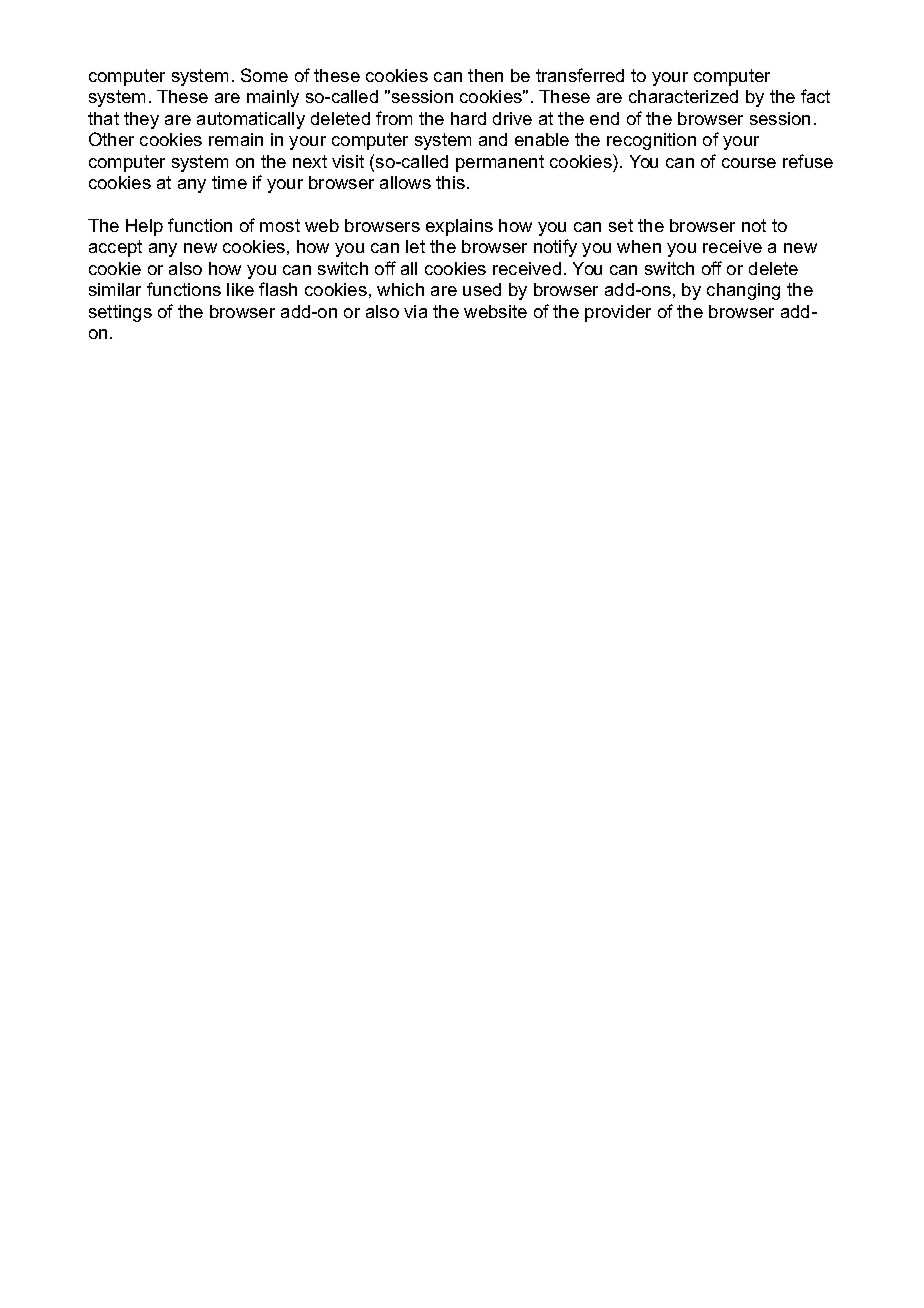 The image size is (924, 1308). I want to click on permanent, so click(500, 163).
